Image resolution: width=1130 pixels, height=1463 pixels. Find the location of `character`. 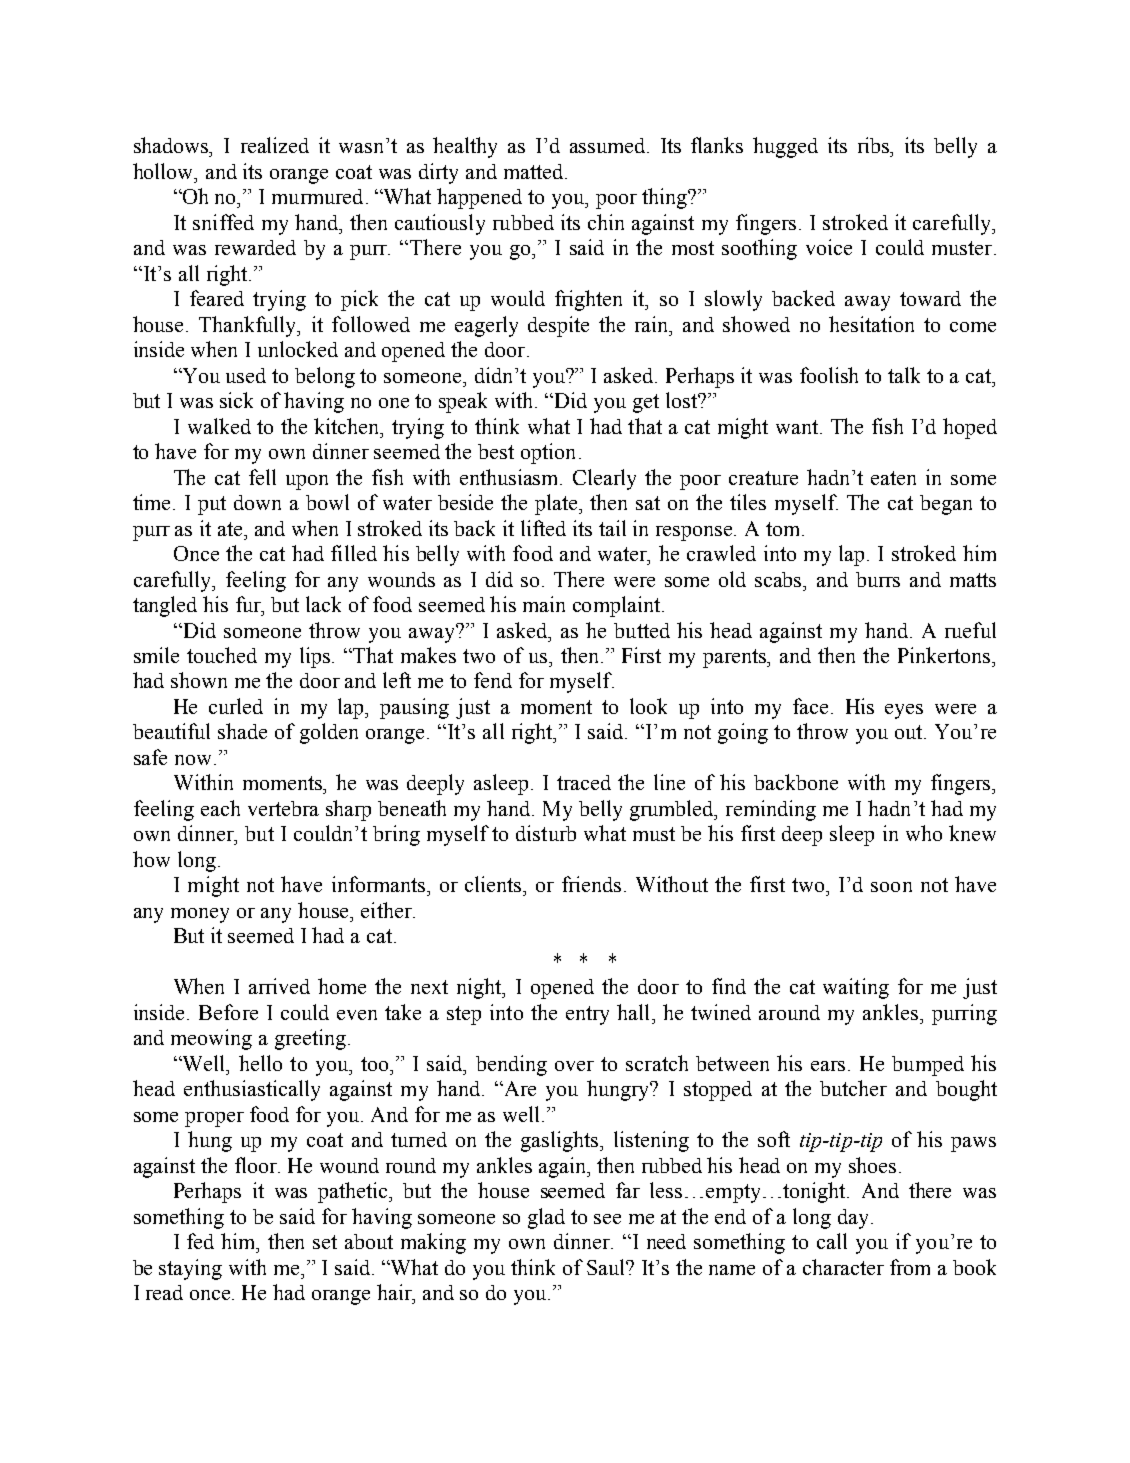

character is located at coordinates (843, 1267).
